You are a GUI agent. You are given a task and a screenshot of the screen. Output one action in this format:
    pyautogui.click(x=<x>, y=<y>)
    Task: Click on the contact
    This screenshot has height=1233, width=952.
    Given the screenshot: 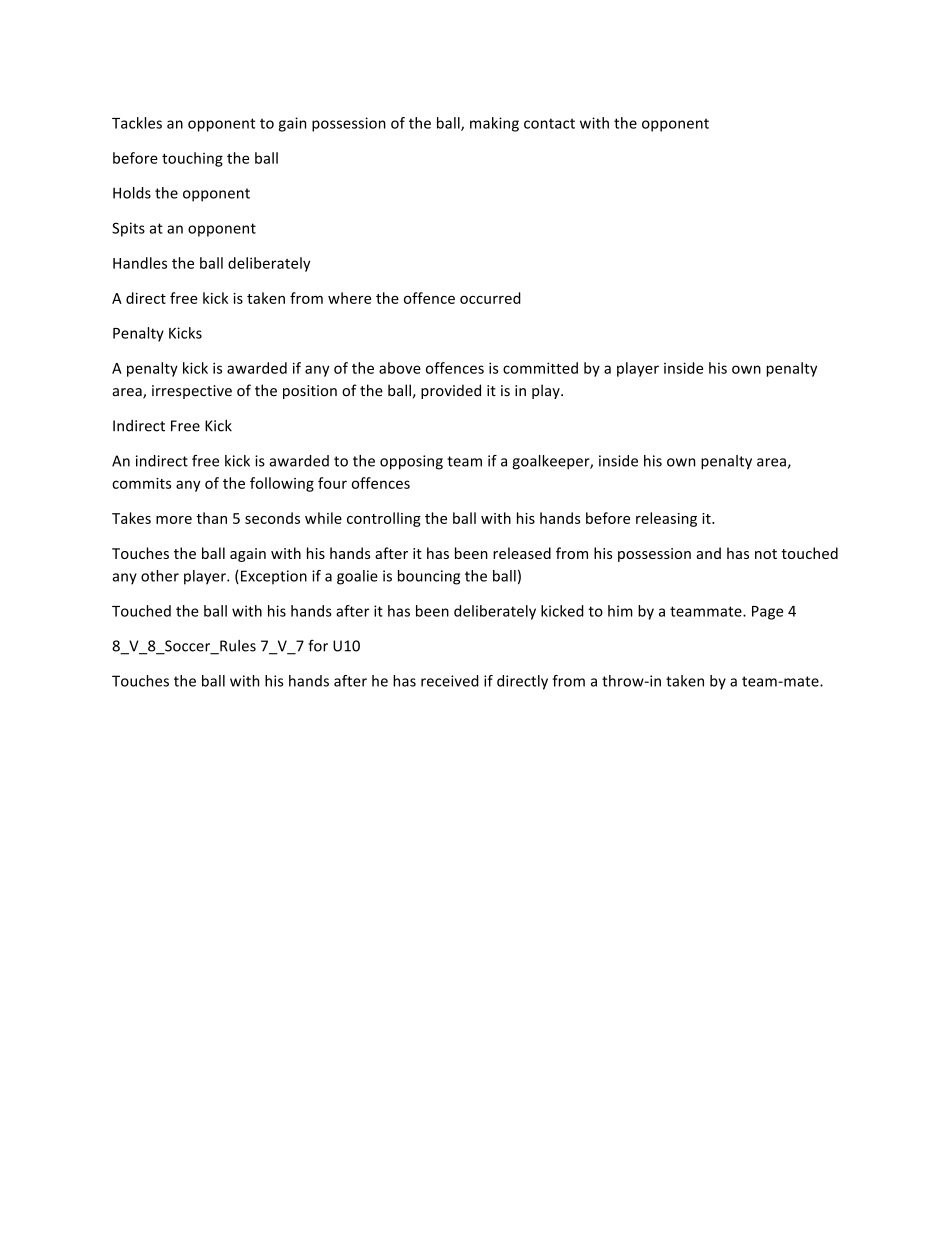 What is the action you would take?
    pyautogui.click(x=549, y=123)
